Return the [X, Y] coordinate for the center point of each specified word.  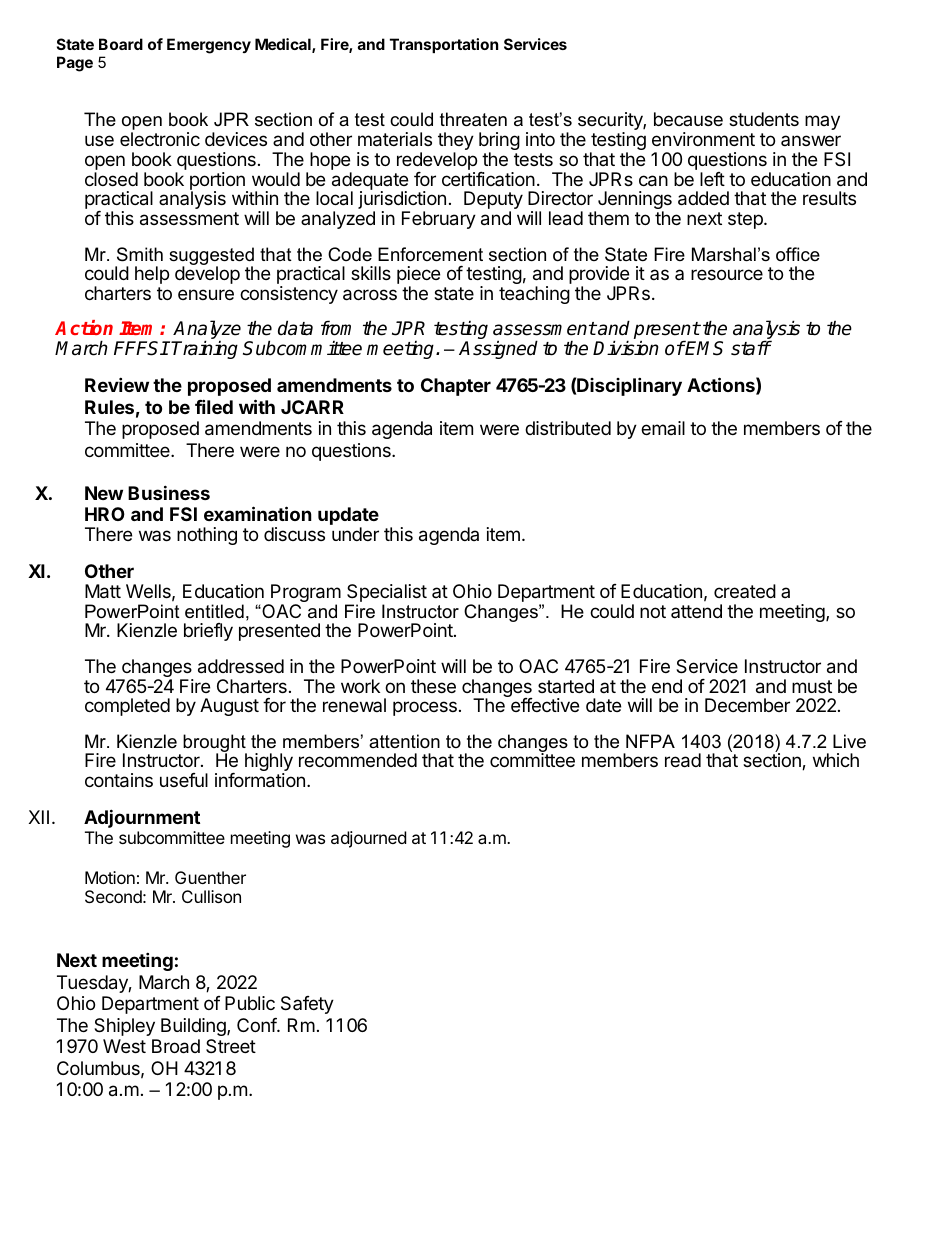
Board [121, 44]
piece [418, 276]
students [764, 119]
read [683, 760]
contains [119, 780]
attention [404, 741]
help [152, 275]
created [745, 591]
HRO [105, 514]
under [355, 534]
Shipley [124, 1027]
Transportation [444, 45]
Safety [307, 1005]
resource [727, 274]
